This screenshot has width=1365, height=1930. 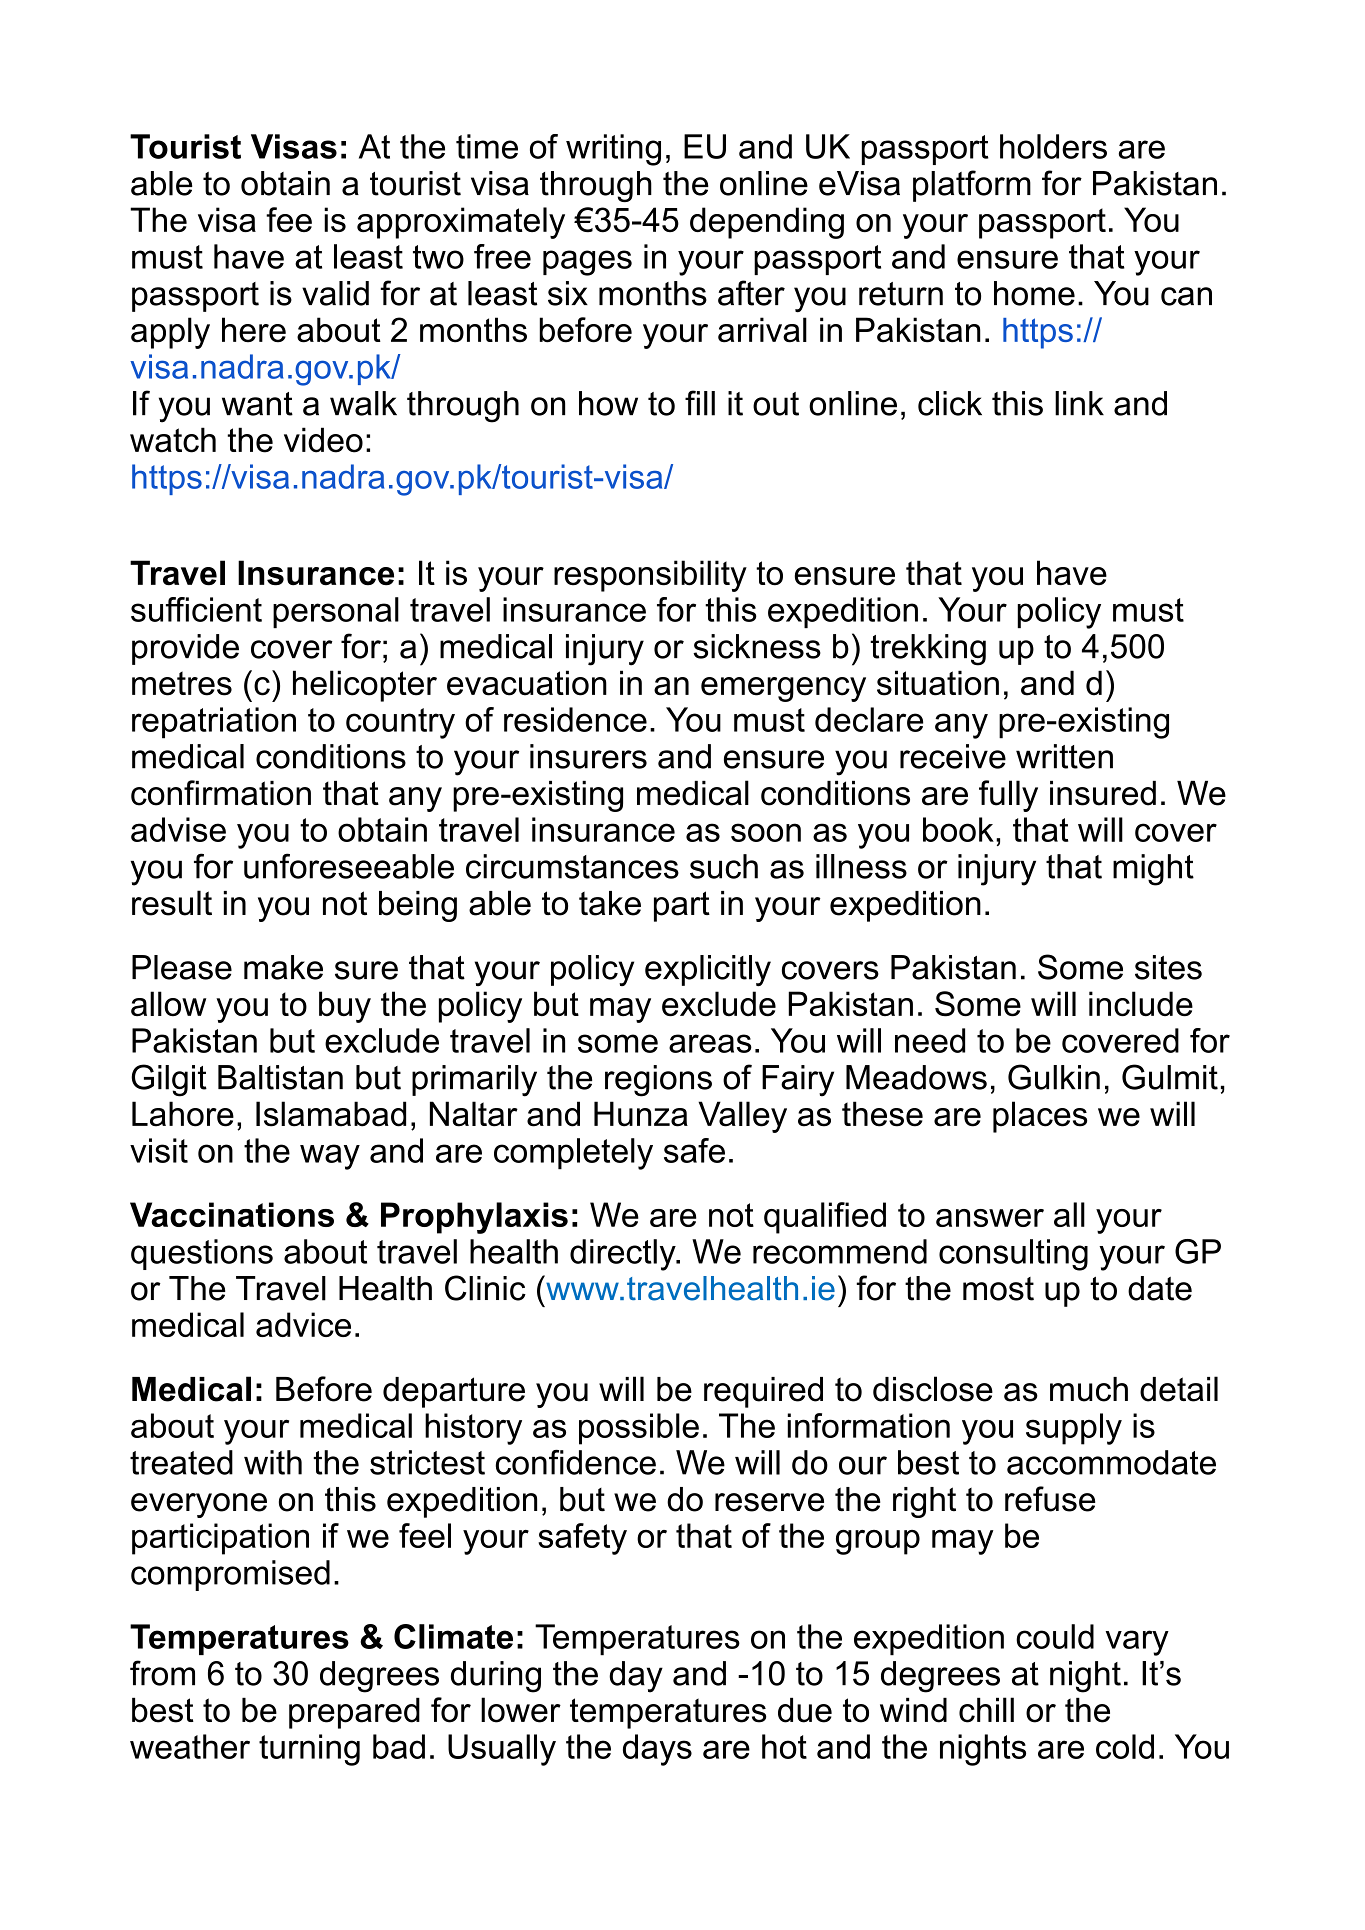 What do you see at coordinates (309, 1750) in the screenshot?
I see `turning` at bounding box center [309, 1750].
